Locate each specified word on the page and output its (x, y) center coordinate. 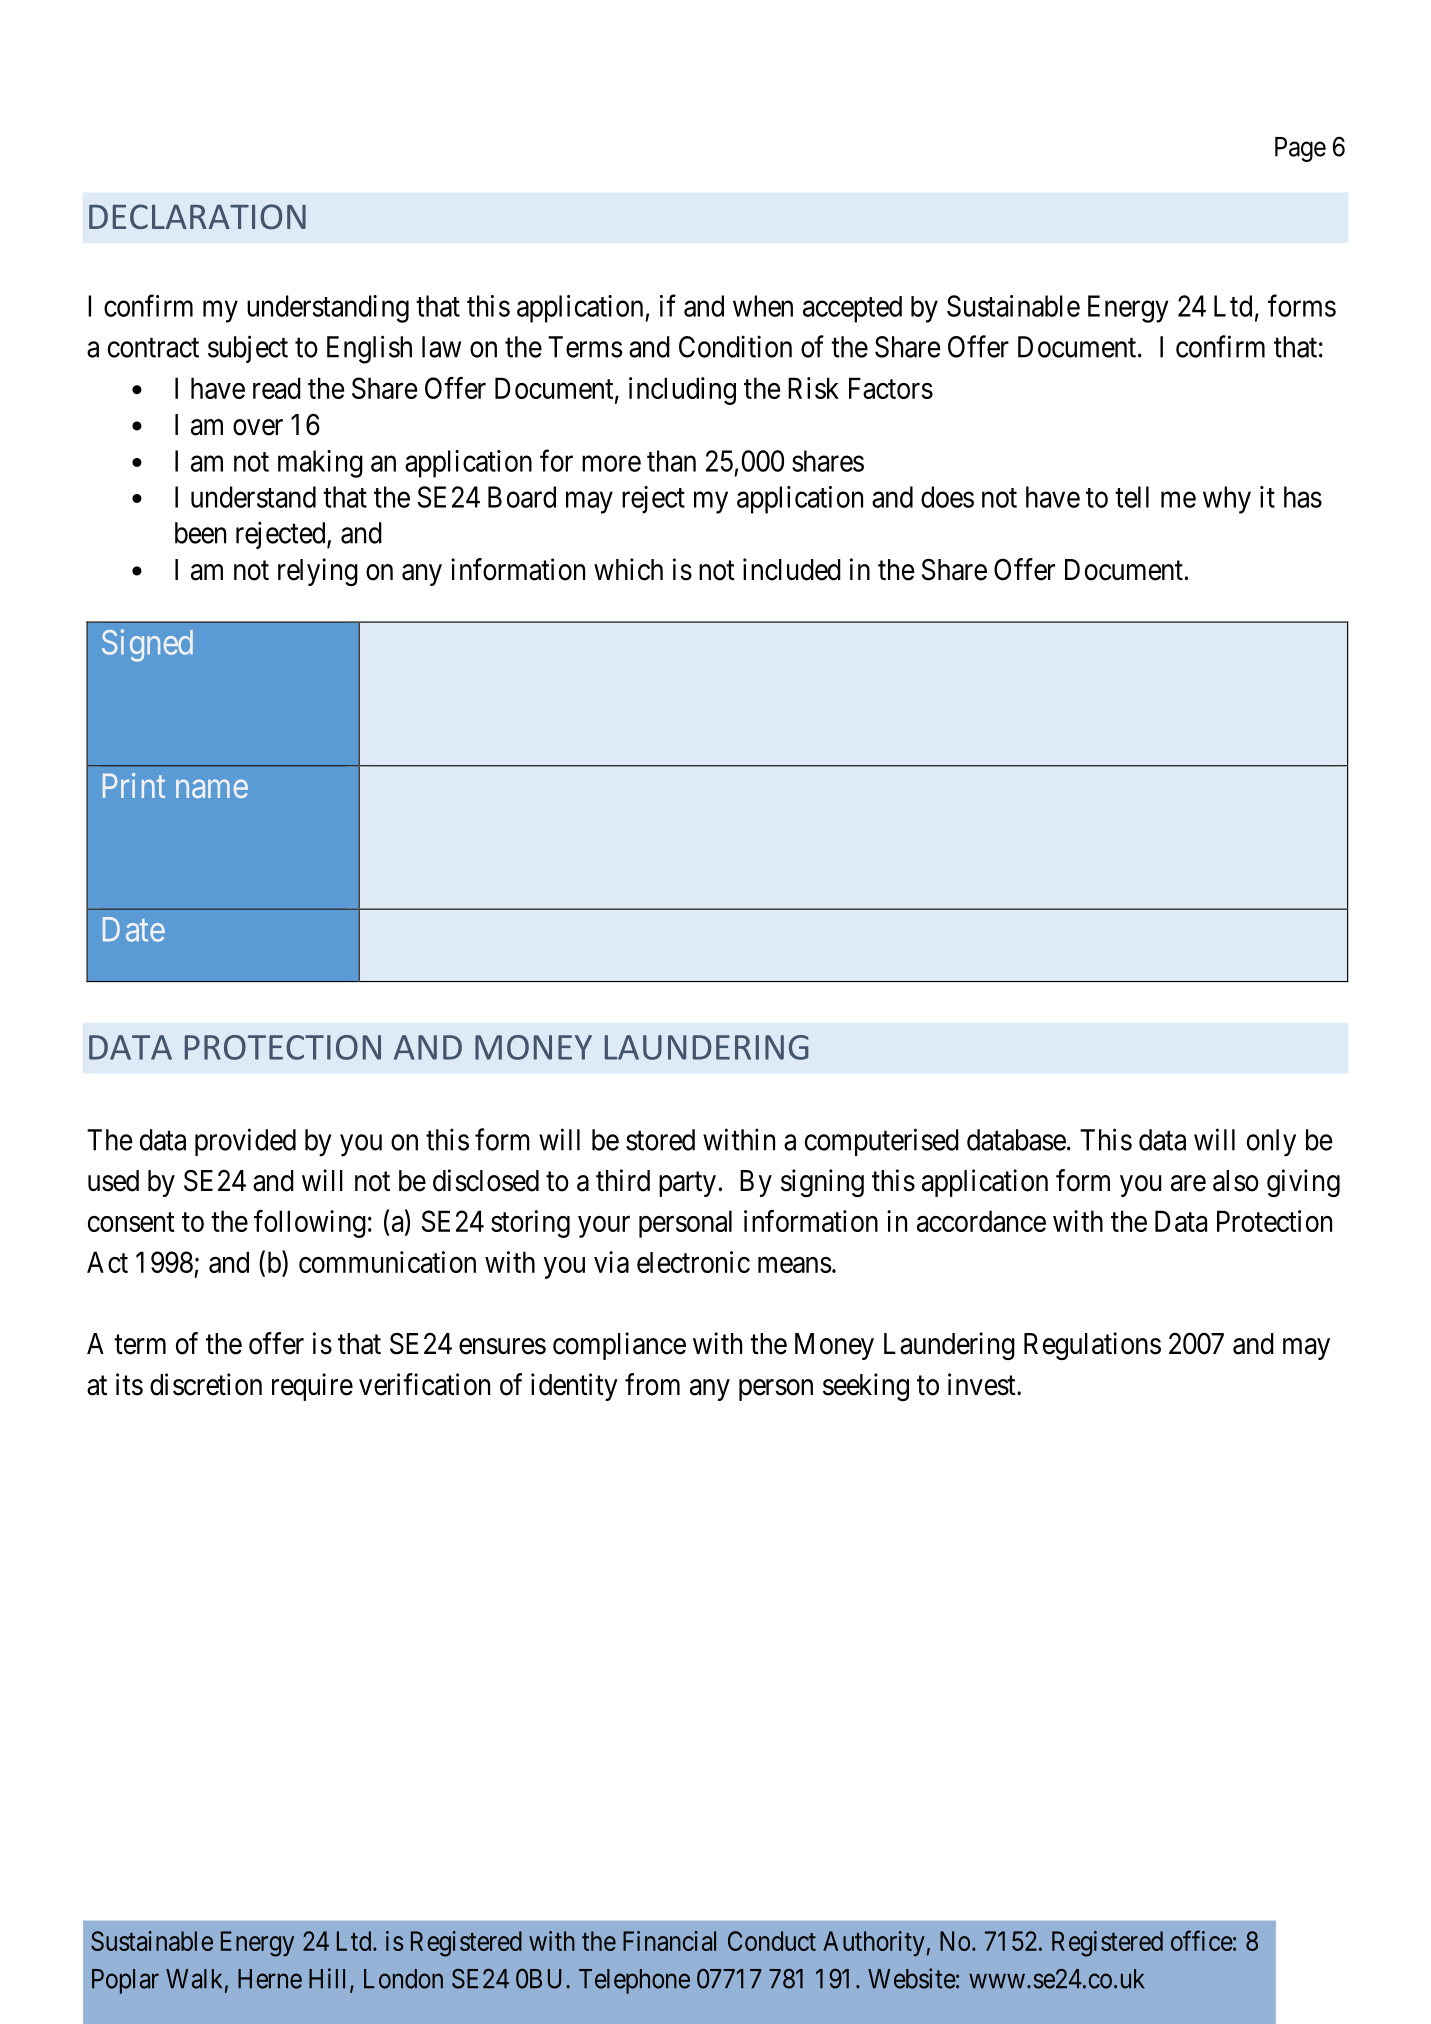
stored (660, 1140)
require (312, 1387)
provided (245, 1142)
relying (318, 572)
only (1271, 1143)
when (763, 306)
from (652, 1384)
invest (983, 1384)
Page (1300, 149)
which (628, 569)
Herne (270, 1979)
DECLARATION (197, 216)
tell (1132, 497)
